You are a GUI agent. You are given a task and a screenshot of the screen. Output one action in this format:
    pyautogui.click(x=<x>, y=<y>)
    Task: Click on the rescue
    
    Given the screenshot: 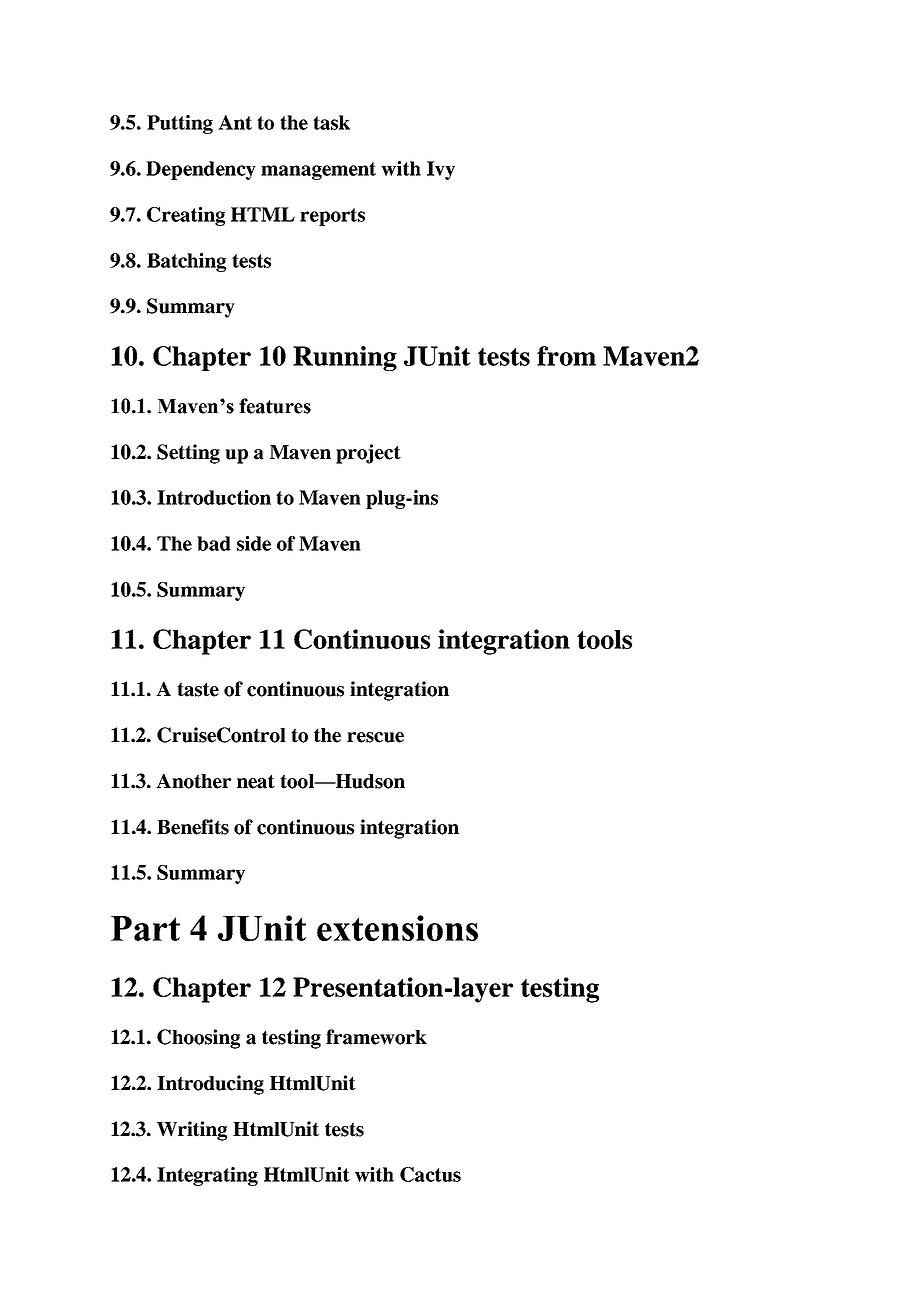 What is the action you would take?
    pyautogui.click(x=375, y=737)
